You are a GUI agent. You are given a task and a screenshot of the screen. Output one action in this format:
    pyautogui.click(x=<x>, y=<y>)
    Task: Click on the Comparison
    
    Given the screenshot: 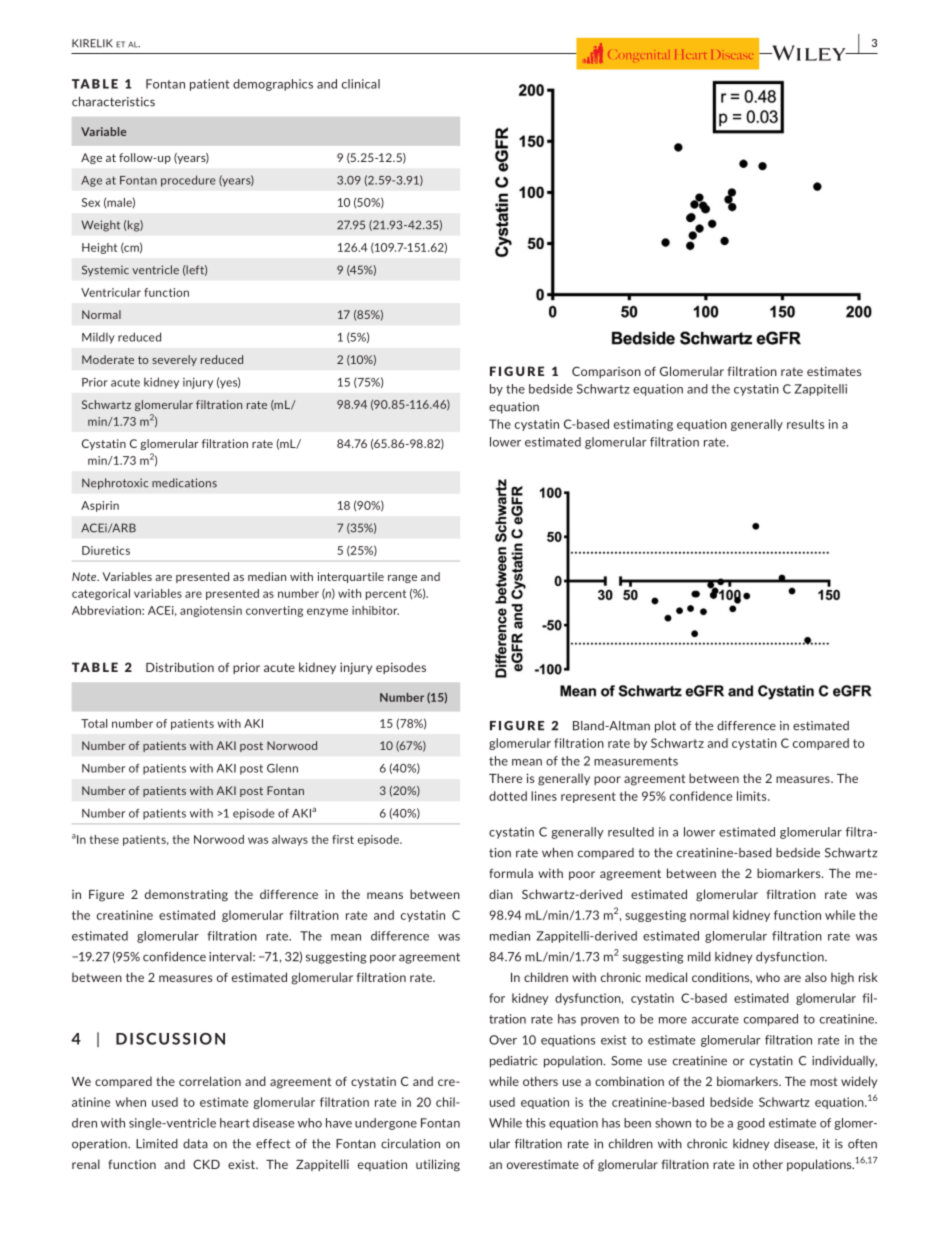 What is the action you would take?
    pyautogui.click(x=606, y=372)
